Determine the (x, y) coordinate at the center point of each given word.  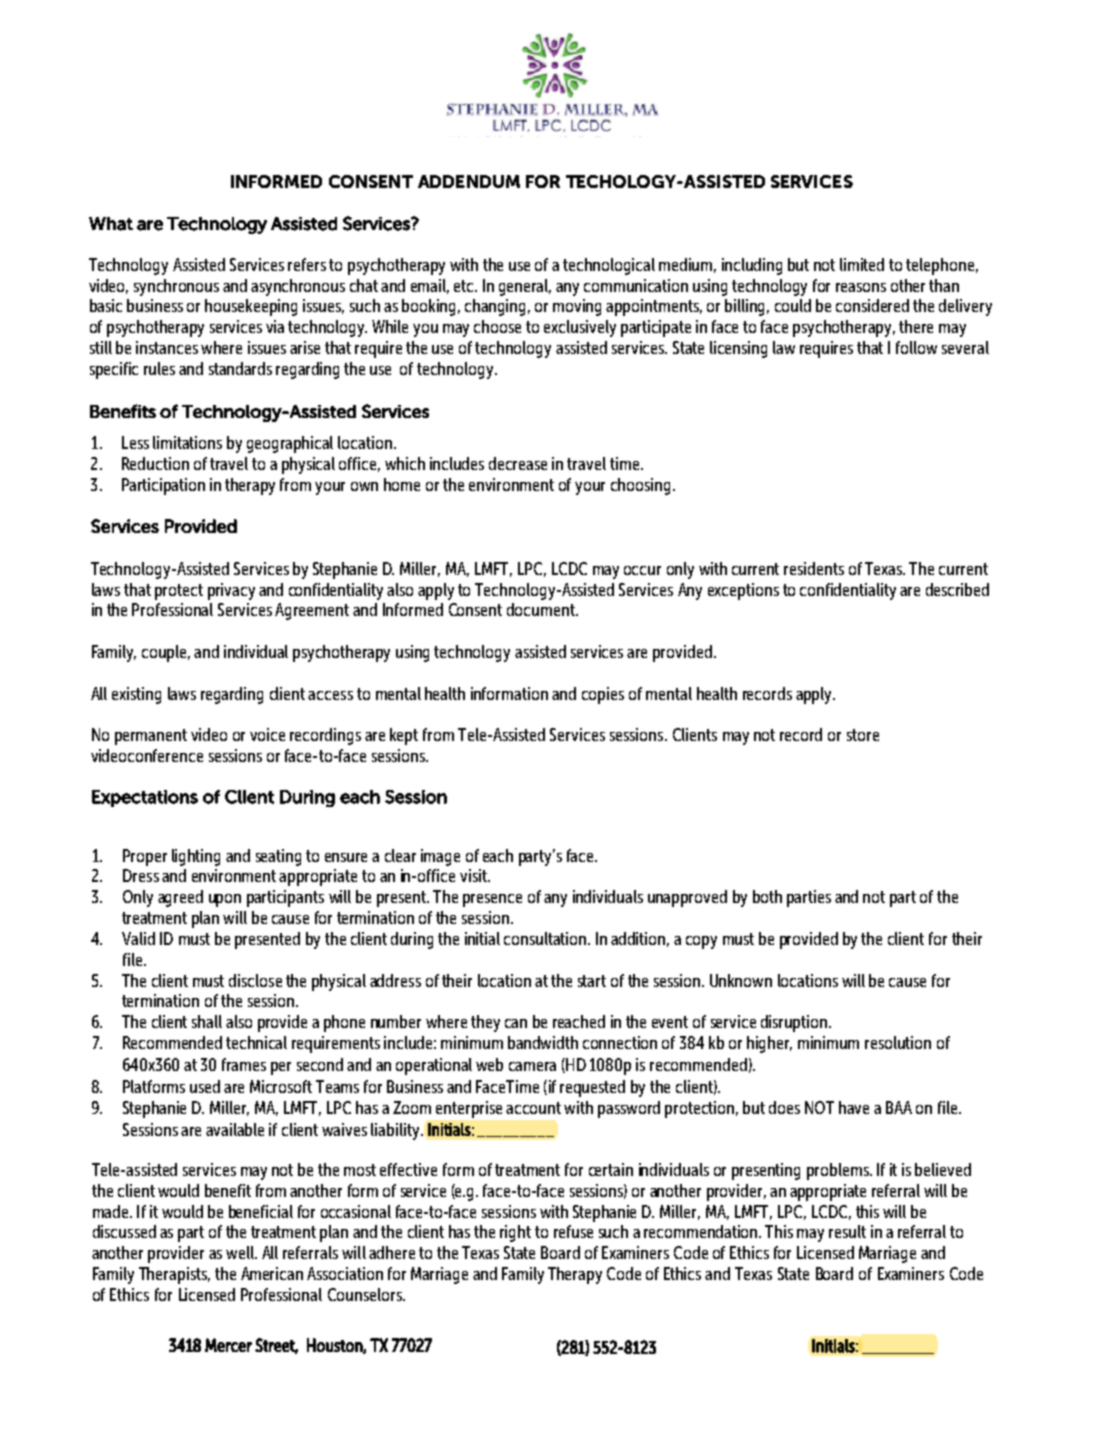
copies (603, 695)
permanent (151, 737)
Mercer (228, 1345)
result (847, 1231)
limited (862, 264)
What (111, 224)
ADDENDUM (469, 181)
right (515, 1233)
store (863, 735)
